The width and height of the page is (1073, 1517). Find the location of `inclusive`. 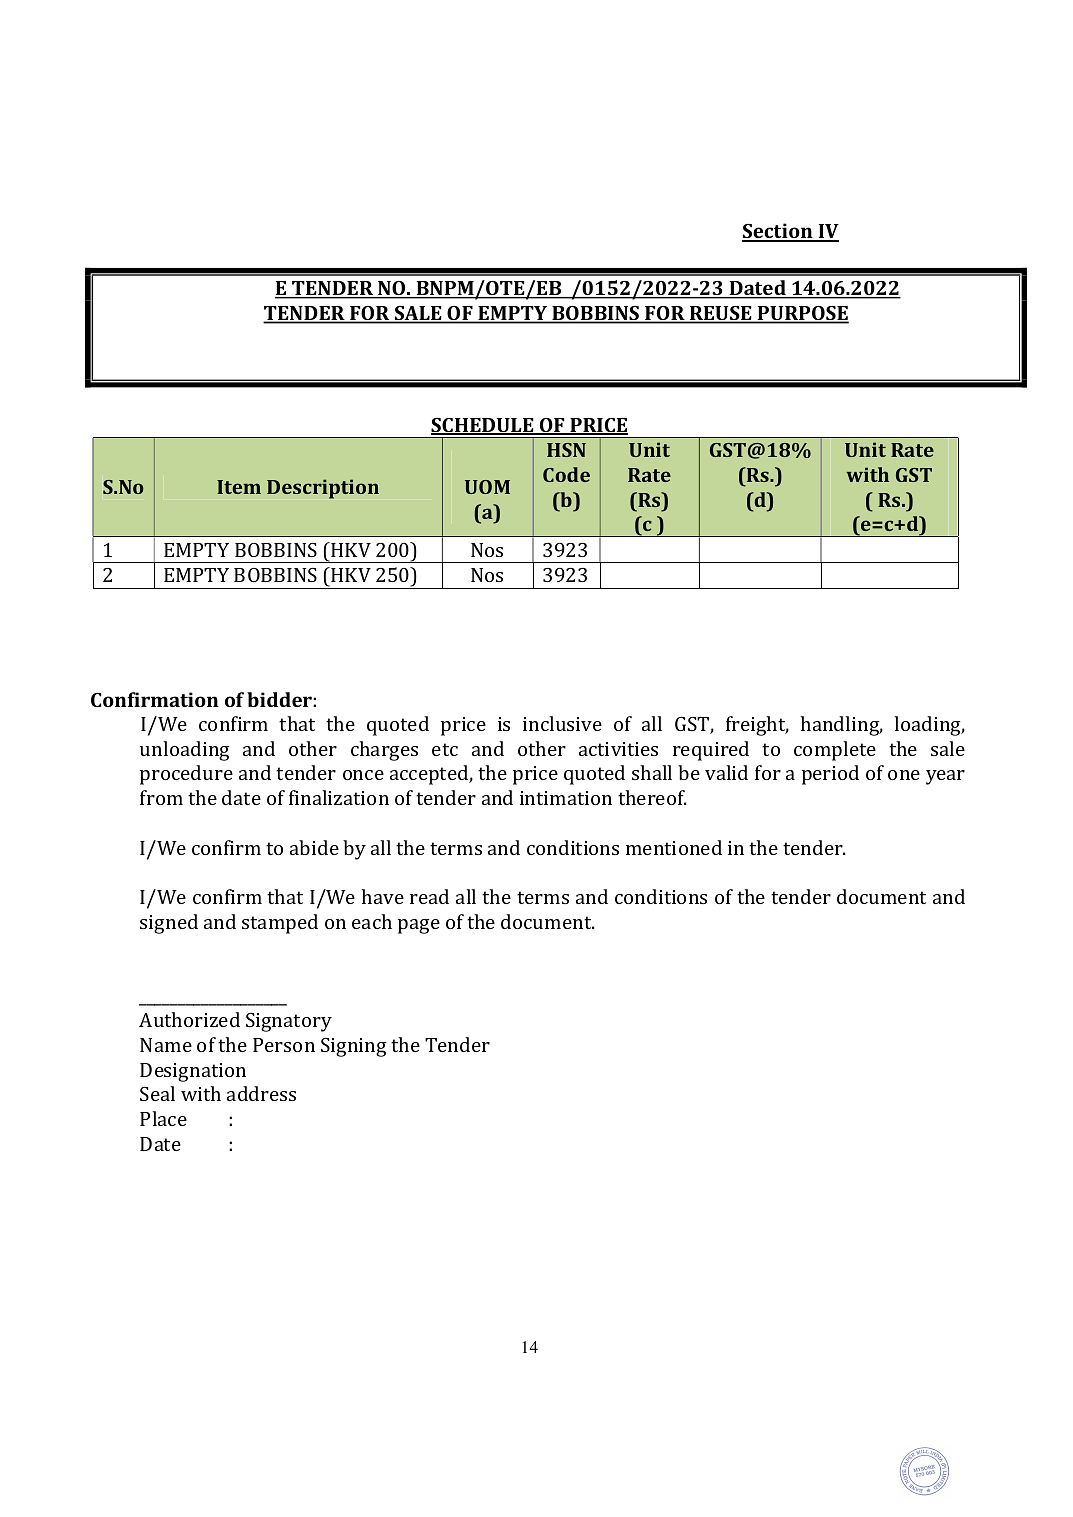

inclusive is located at coordinates (562, 723).
